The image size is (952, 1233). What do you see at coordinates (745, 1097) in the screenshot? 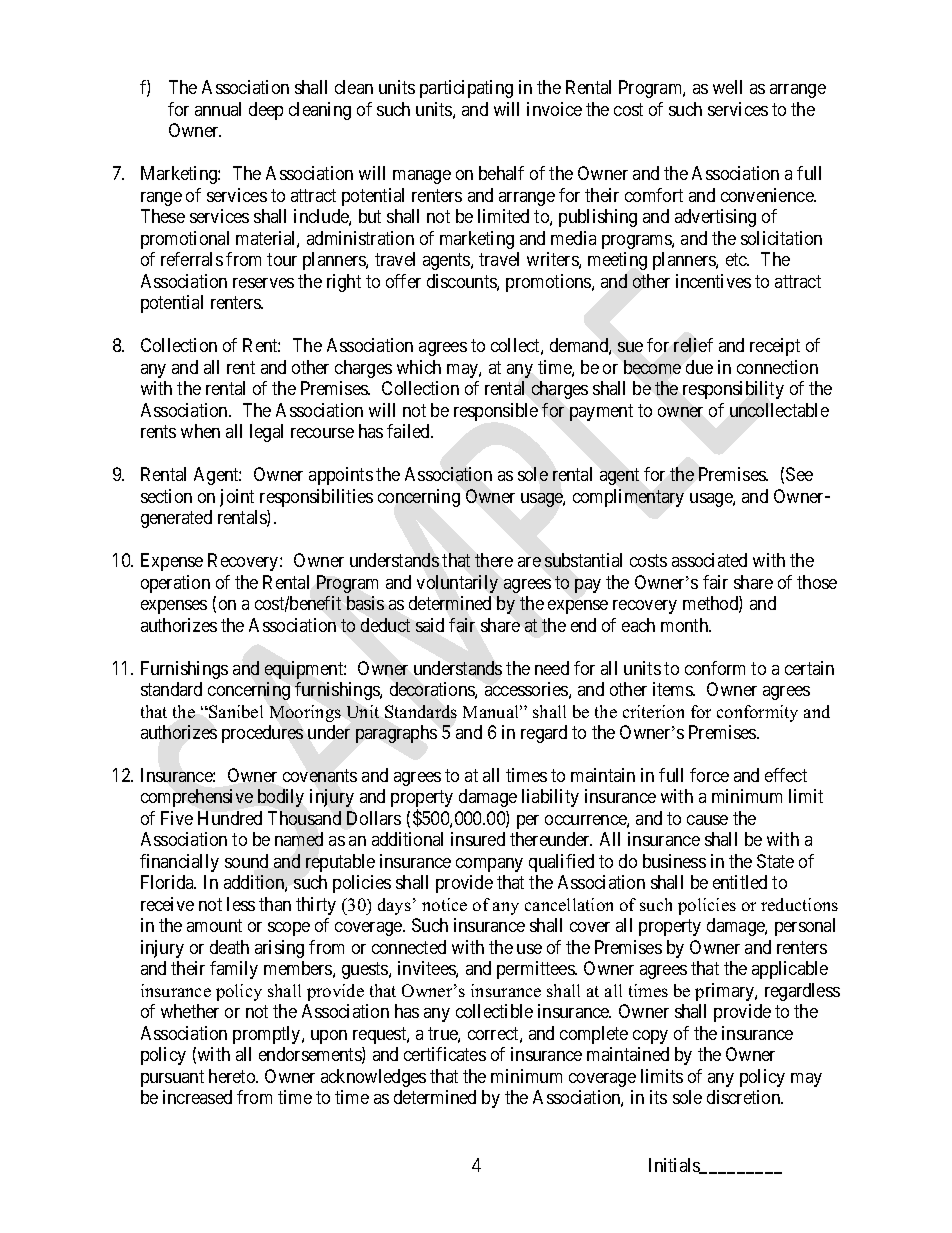
I see `discretion` at bounding box center [745, 1097].
